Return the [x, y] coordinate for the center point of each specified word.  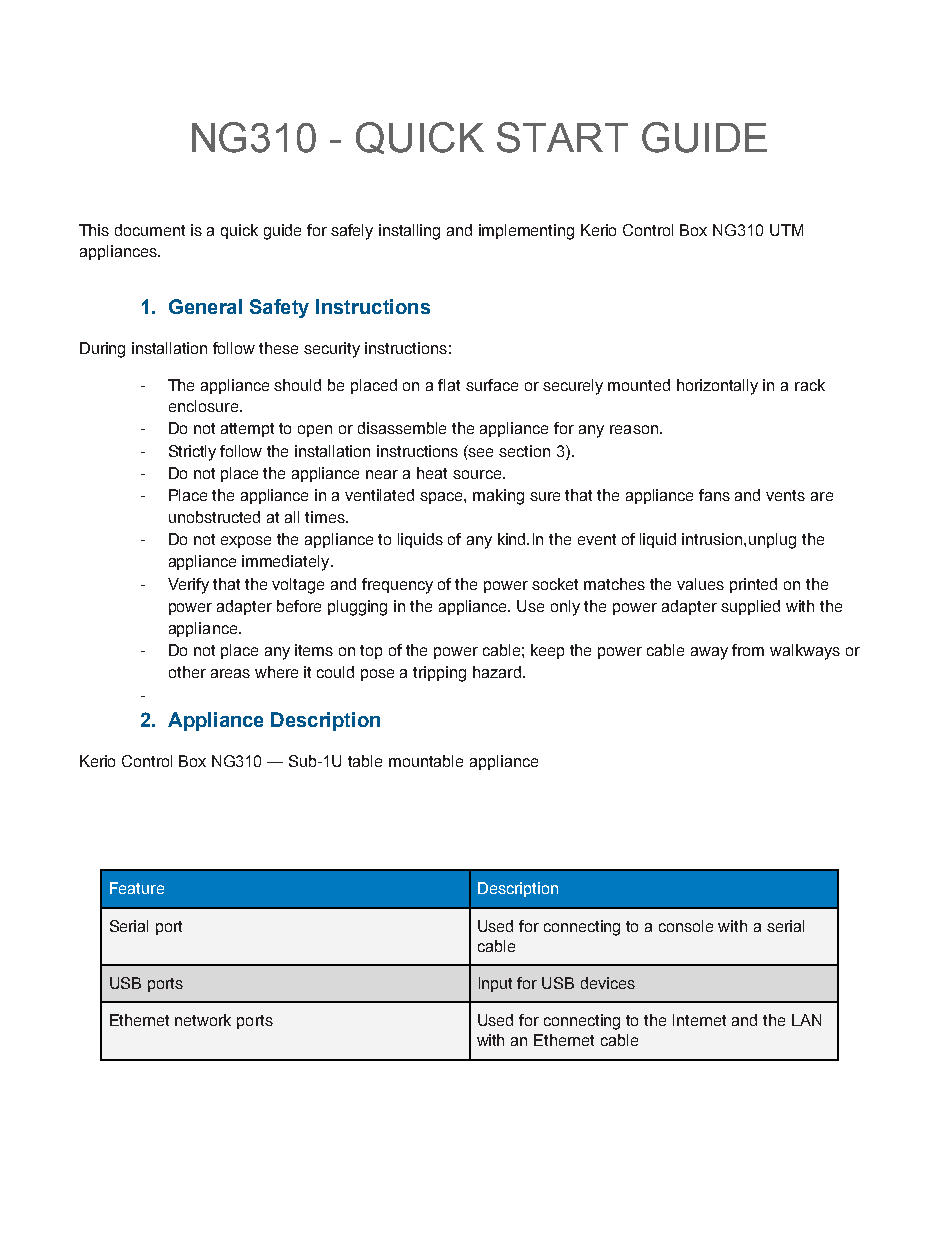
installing [409, 232]
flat [449, 385]
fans [714, 495]
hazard [497, 672]
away [709, 653]
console [686, 926]
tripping [439, 674]
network [203, 1020]
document [150, 230]
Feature [137, 888]
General [205, 306]
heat [432, 473]
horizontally [717, 387]
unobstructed [214, 517]
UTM [786, 230]
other [187, 672]
